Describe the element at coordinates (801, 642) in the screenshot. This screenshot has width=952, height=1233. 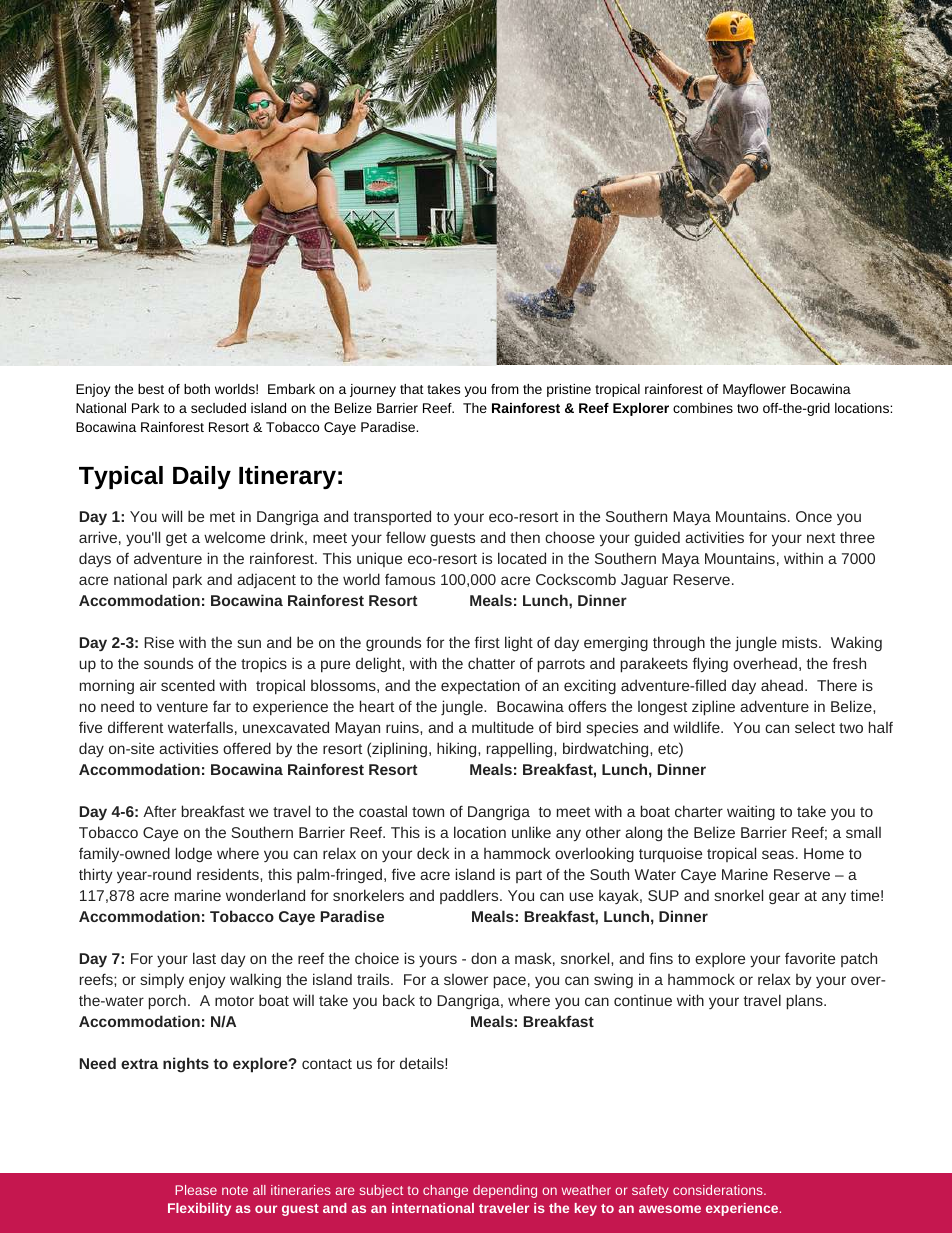
I see `mists` at that location.
